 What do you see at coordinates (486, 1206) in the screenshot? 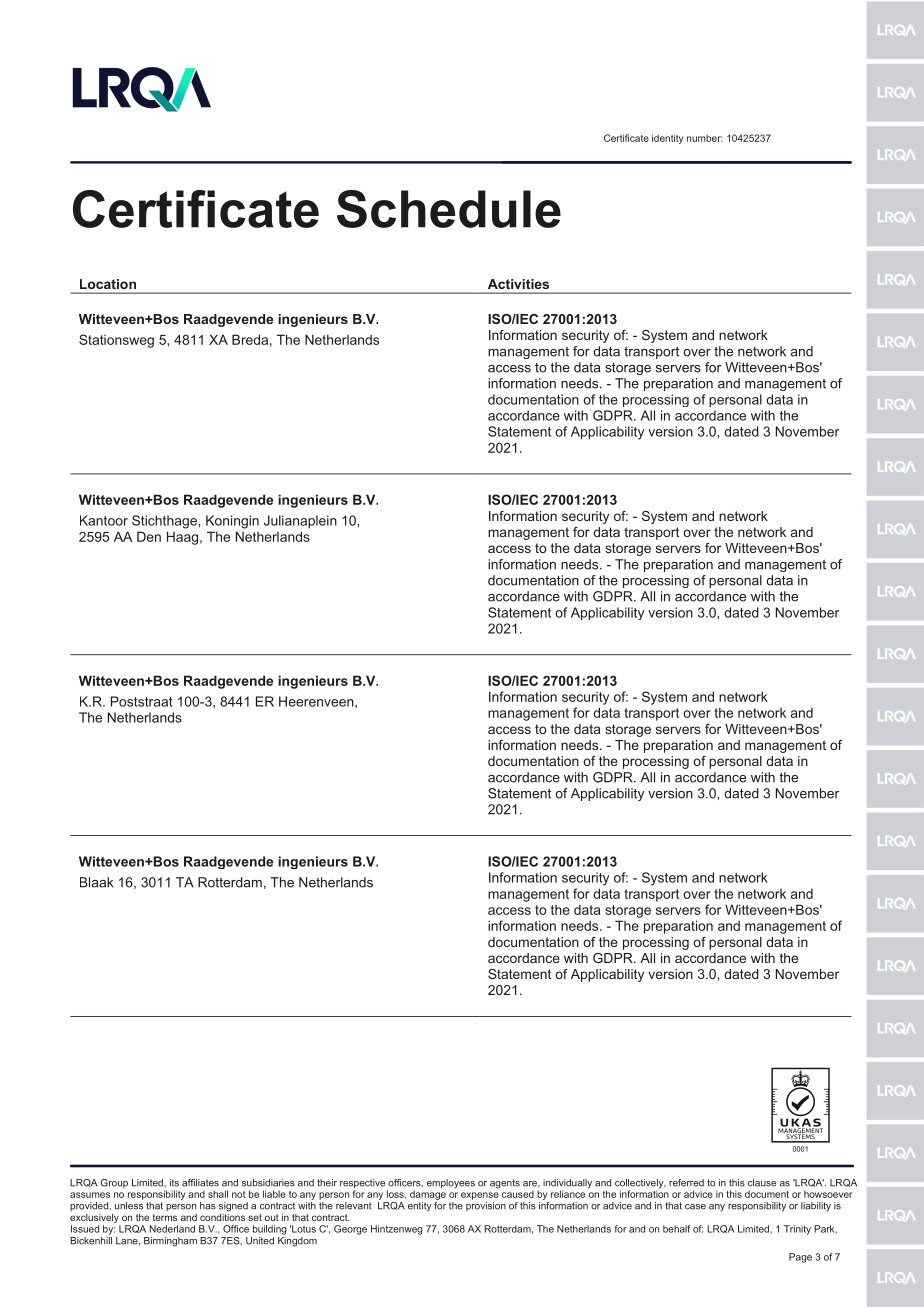
I see `provision` at bounding box center [486, 1206].
